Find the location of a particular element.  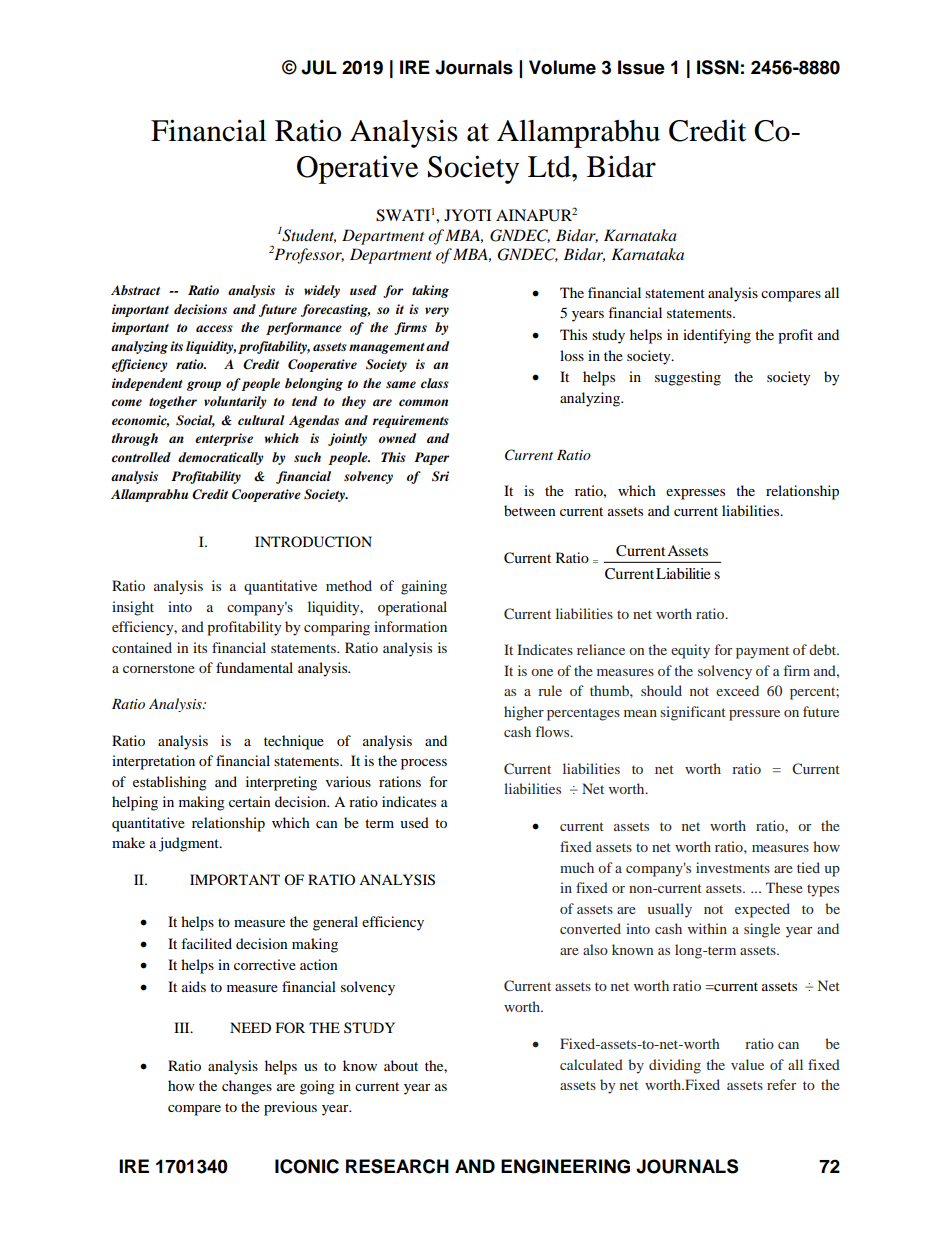

very is located at coordinates (437, 312).
